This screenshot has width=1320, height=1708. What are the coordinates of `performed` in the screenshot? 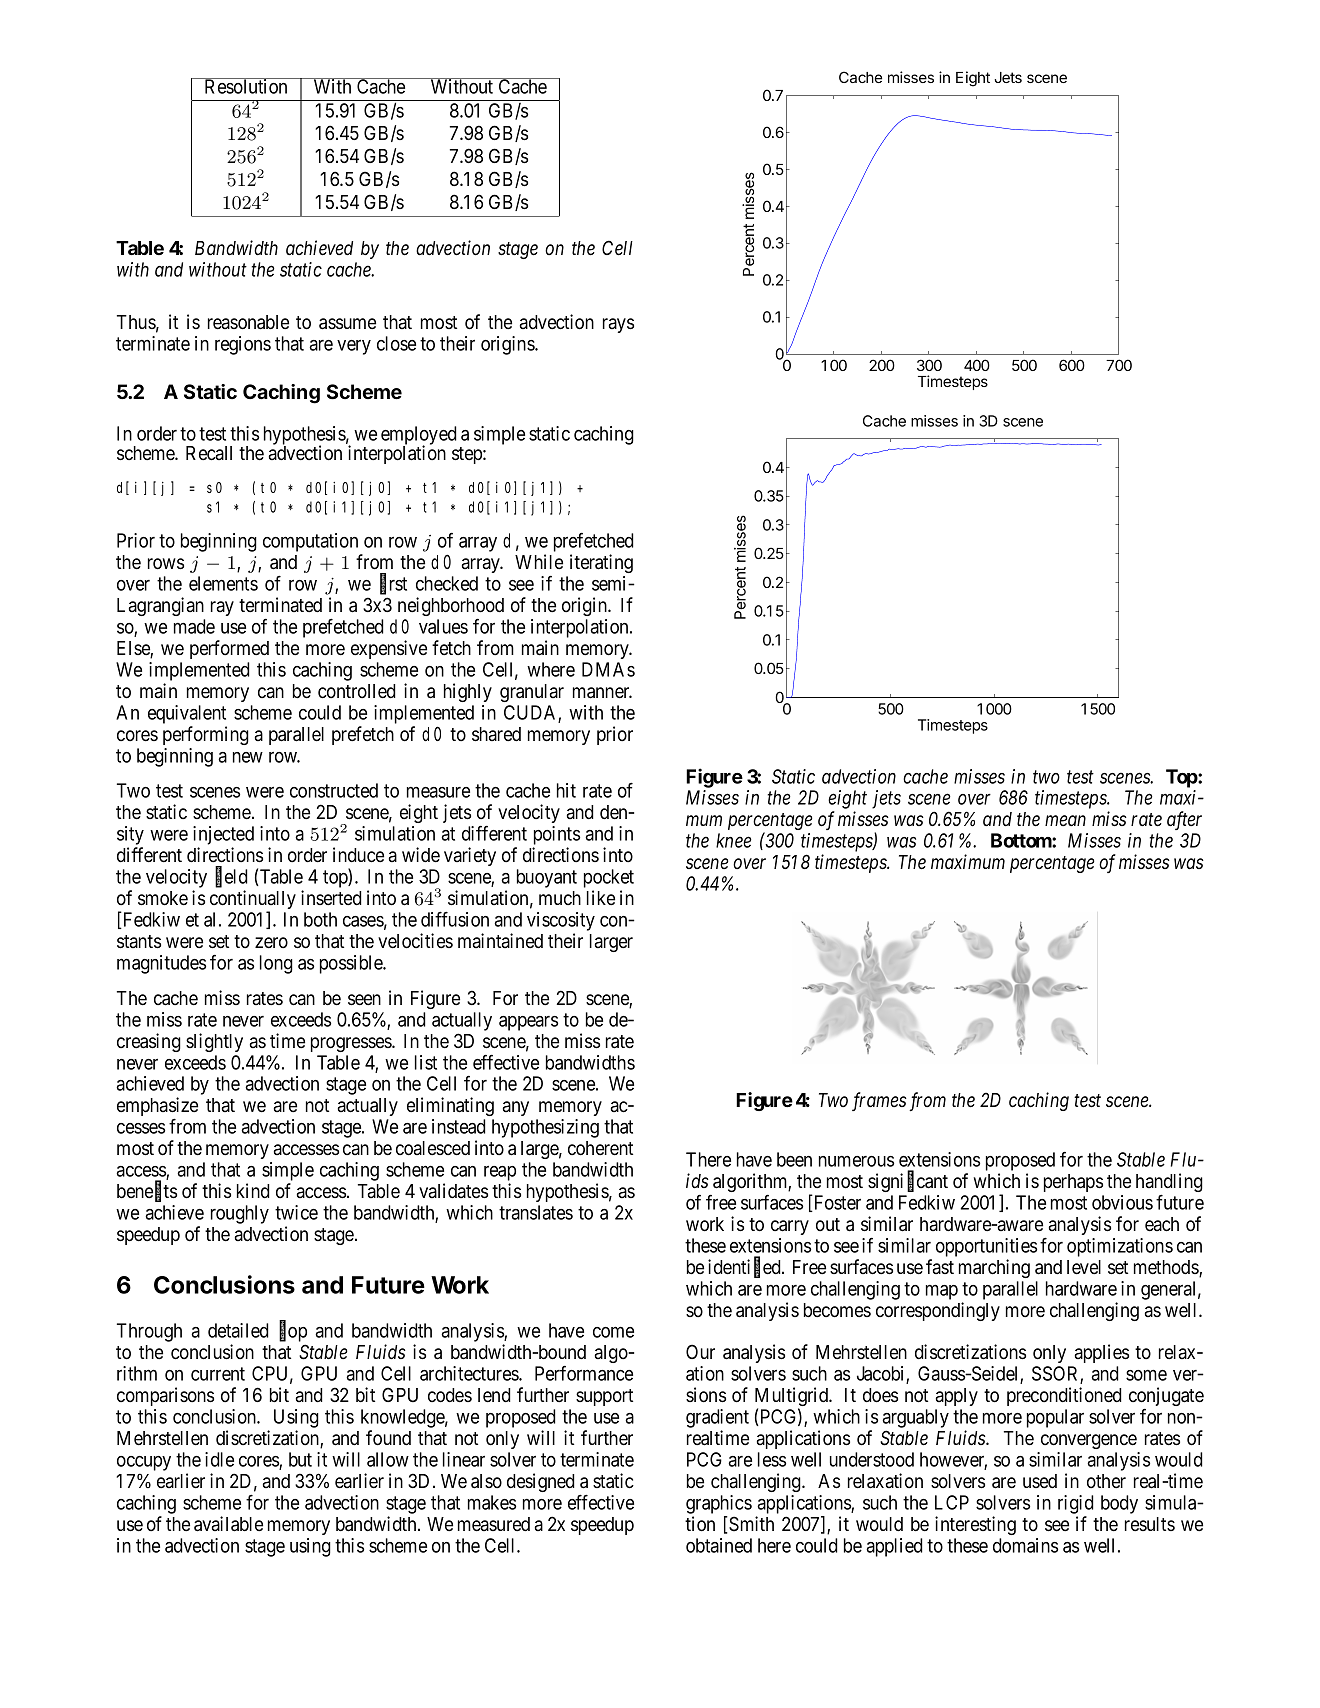 It's located at (229, 649).
